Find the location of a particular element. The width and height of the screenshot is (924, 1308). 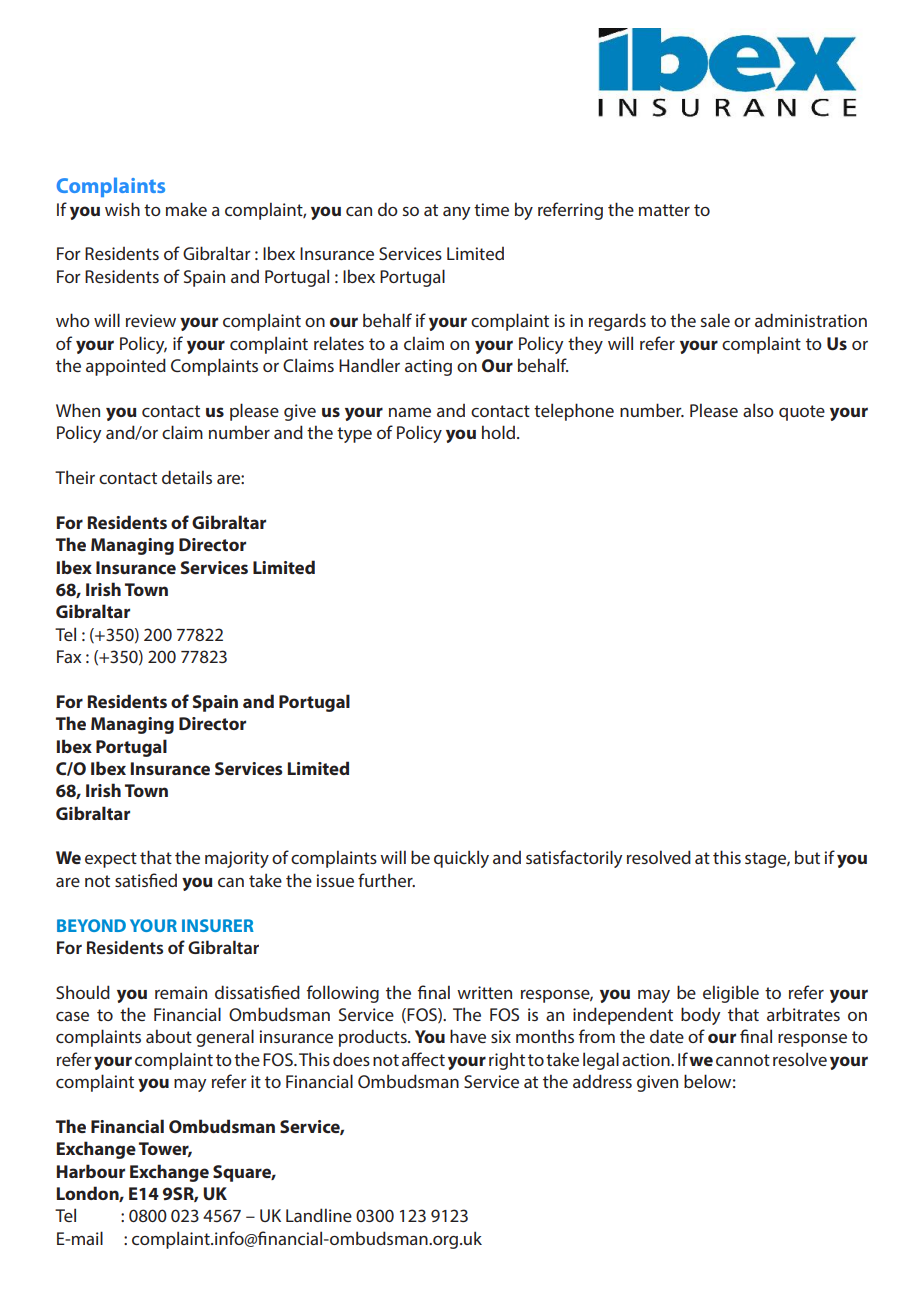

Fax is located at coordinates (69, 656).
